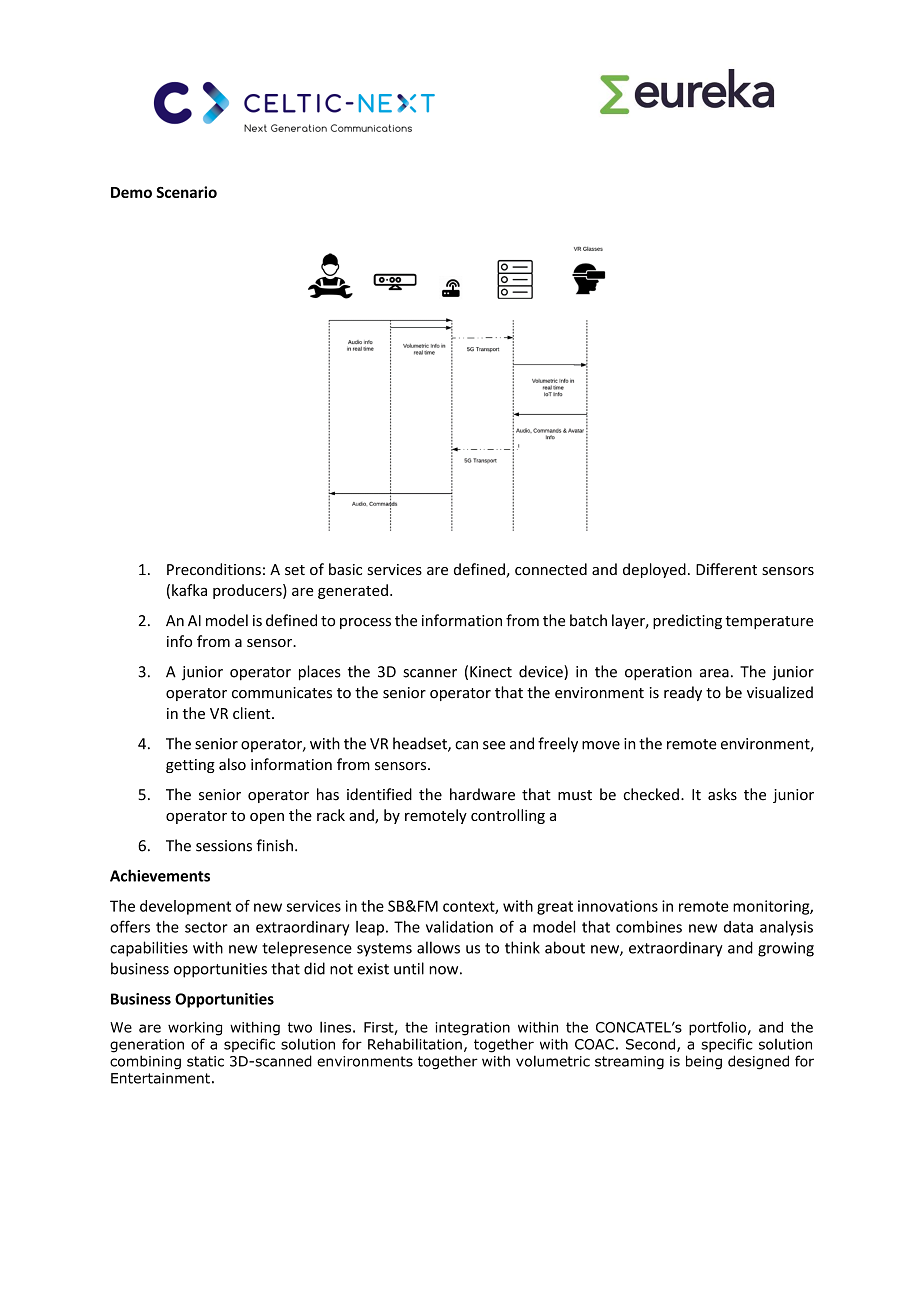 This page has height=1308, width=924. Describe the element at coordinates (189, 590) in the page. I see `kafka` at that location.
